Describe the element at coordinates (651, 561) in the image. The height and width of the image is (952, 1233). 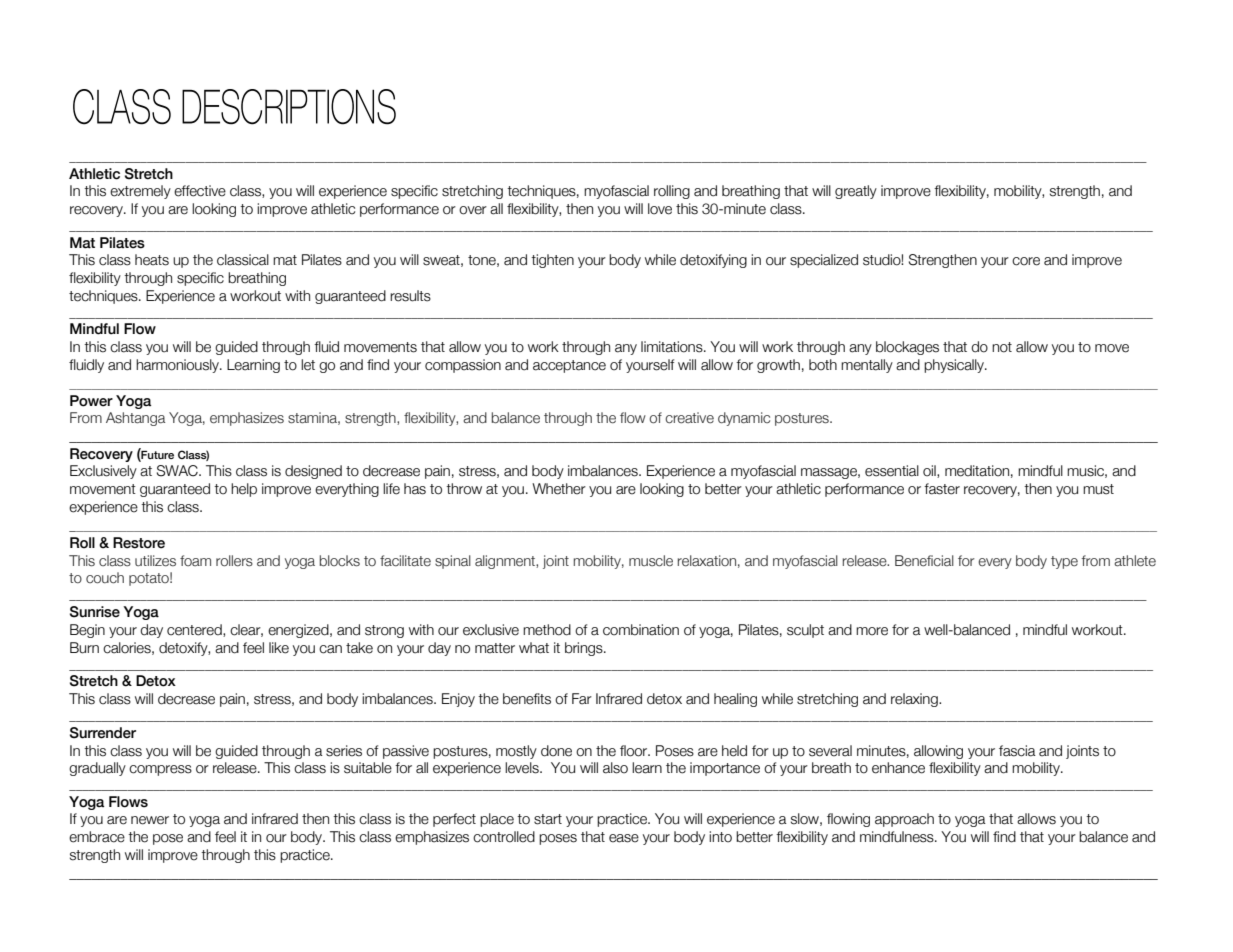
I see `muscle` at that location.
